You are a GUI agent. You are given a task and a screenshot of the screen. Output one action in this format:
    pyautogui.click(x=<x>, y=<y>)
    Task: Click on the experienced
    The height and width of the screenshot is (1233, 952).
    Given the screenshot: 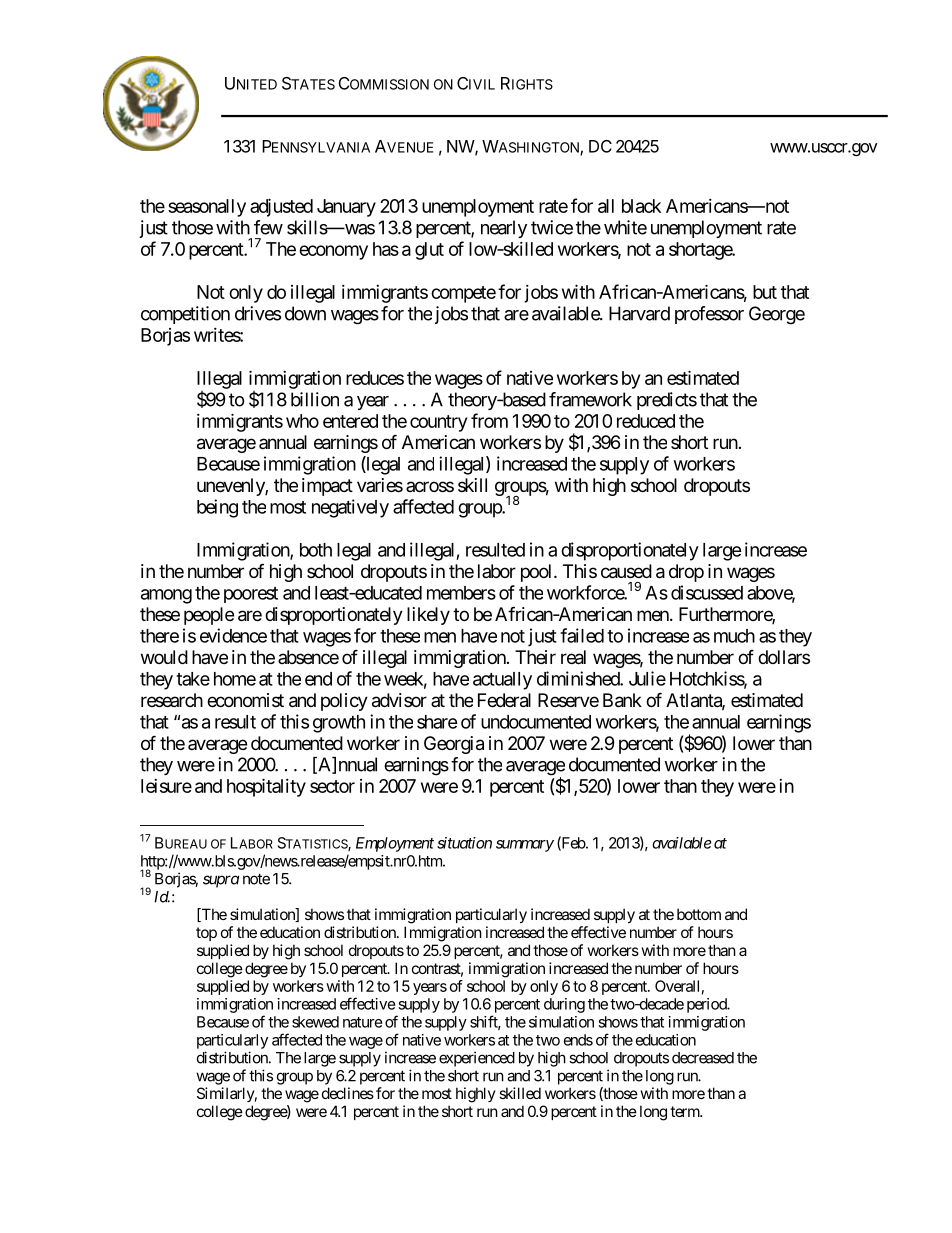 What is the action you would take?
    pyautogui.click(x=477, y=1059)
